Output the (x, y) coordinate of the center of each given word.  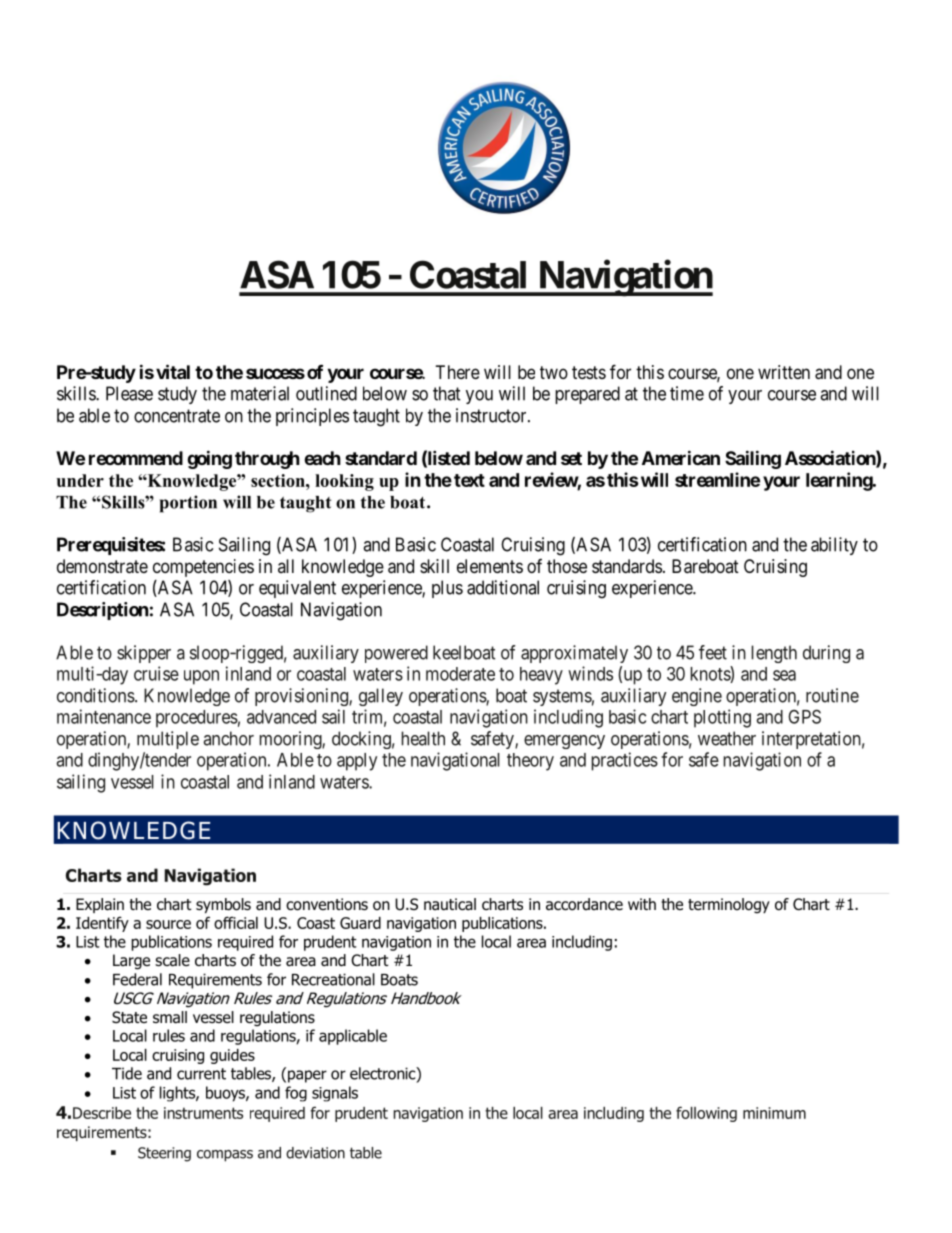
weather (727, 738)
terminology (729, 906)
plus (447, 589)
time (687, 393)
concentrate (177, 416)
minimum (774, 1113)
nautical (450, 904)
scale (172, 960)
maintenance (104, 716)
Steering (164, 1154)
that (447, 393)
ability (834, 546)
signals (335, 1094)
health (423, 738)
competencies (203, 568)
